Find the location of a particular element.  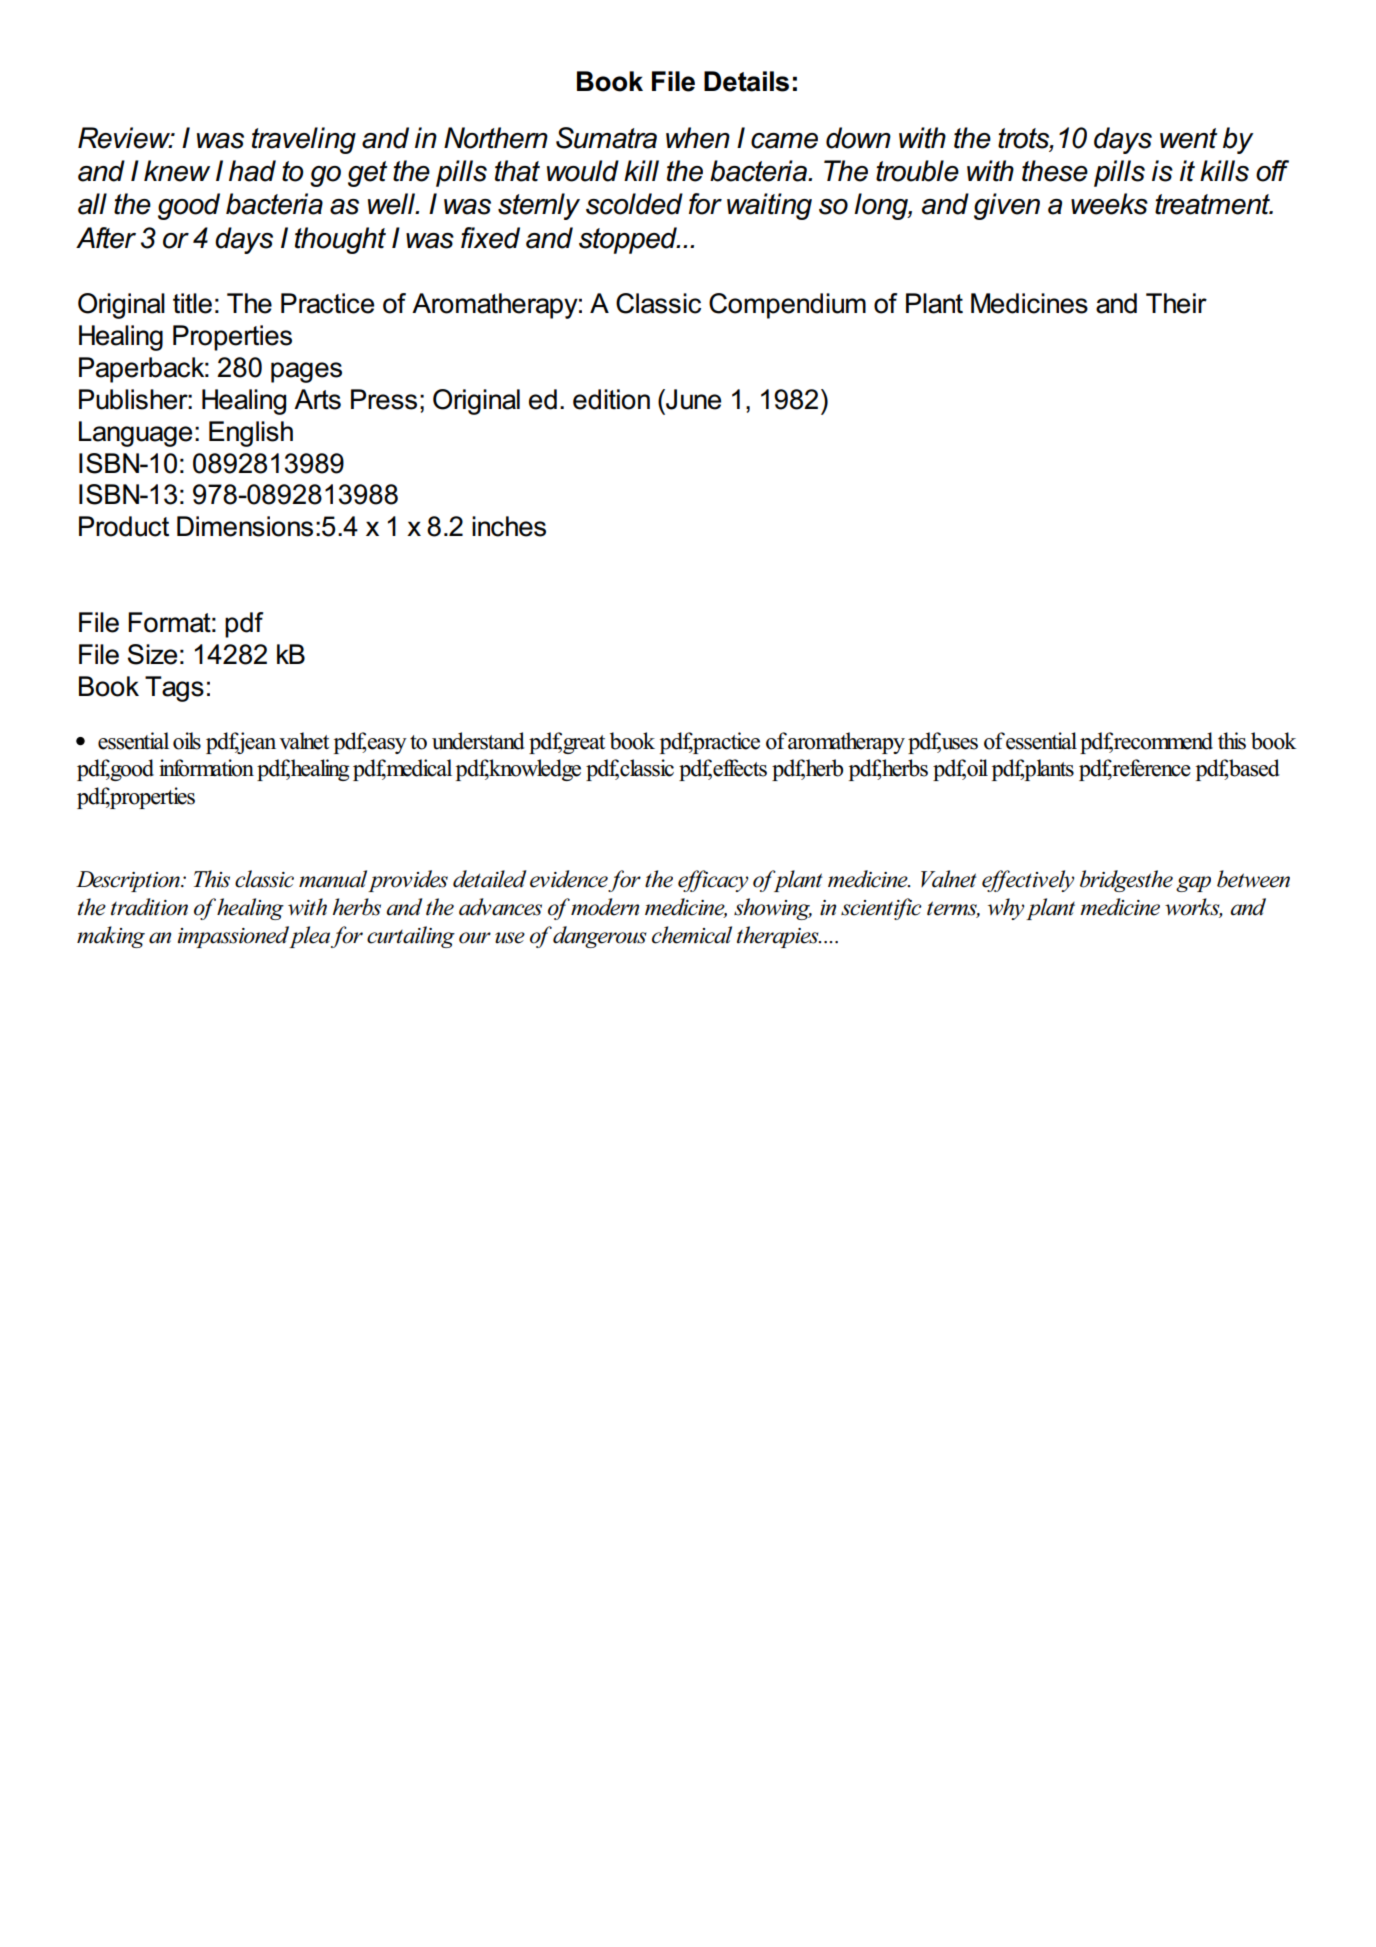

Their is located at coordinates (1176, 303).
